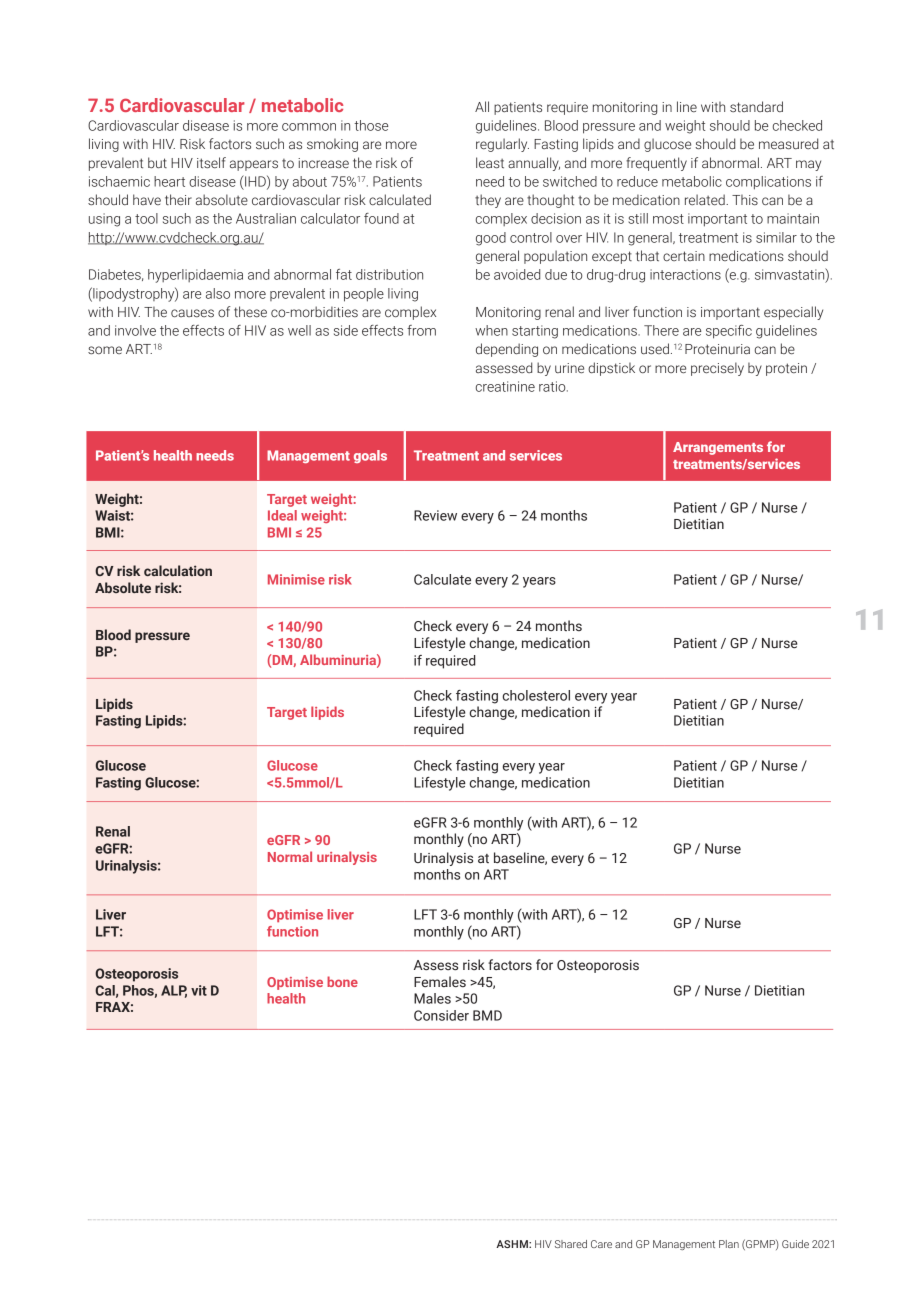  I want to click on ALP, so click(174, 991).
